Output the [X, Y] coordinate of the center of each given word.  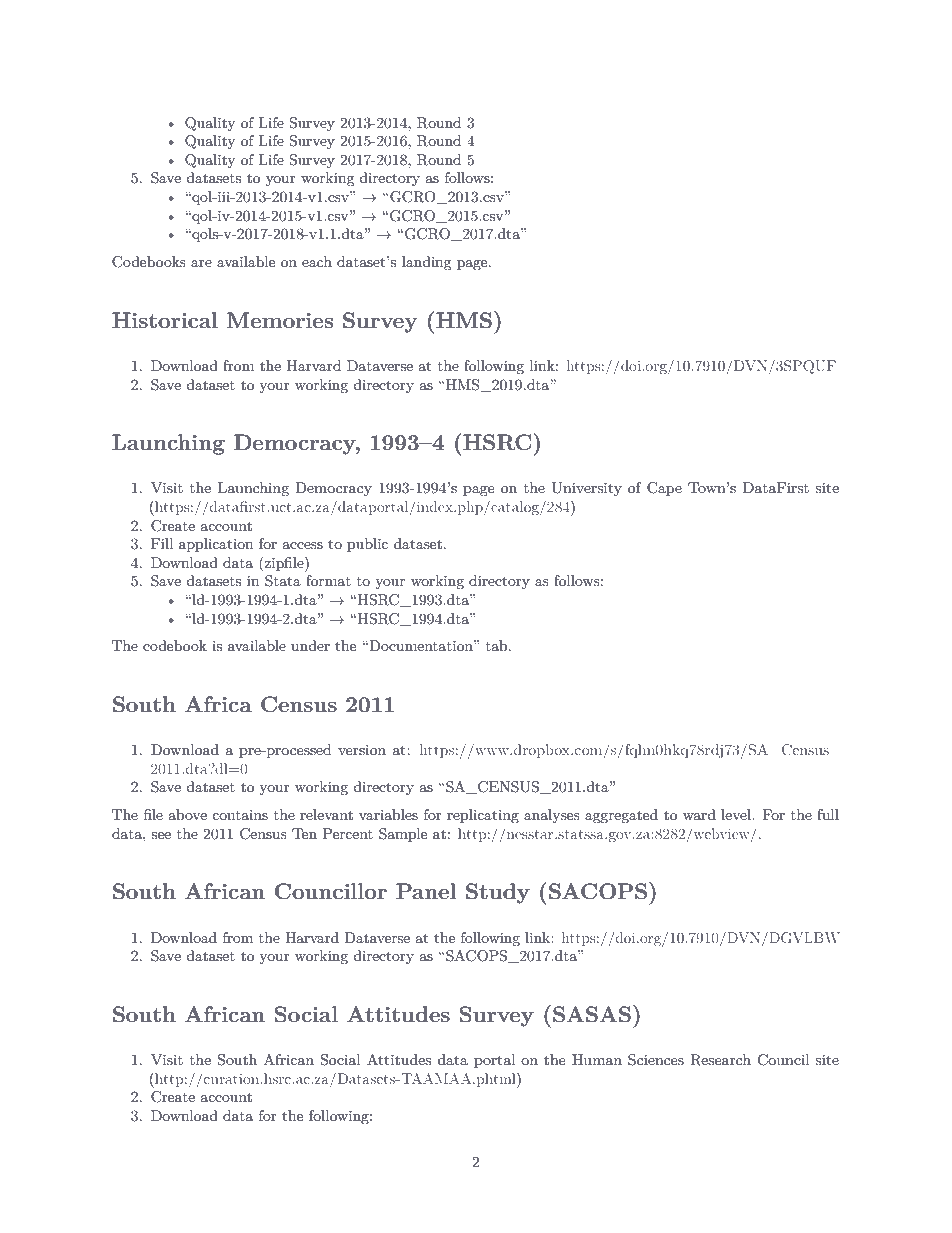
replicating [483, 816]
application [216, 545]
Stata [283, 581]
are [201, 263]
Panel [426, 891]
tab [498, 645]
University [586, 489]
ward [699, 814]
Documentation [421, 645]
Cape [664, 489]
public [367, 545]
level [737, 814]
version [362, 750]
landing [427, 263]
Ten [304, 833]
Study [498, 893]
